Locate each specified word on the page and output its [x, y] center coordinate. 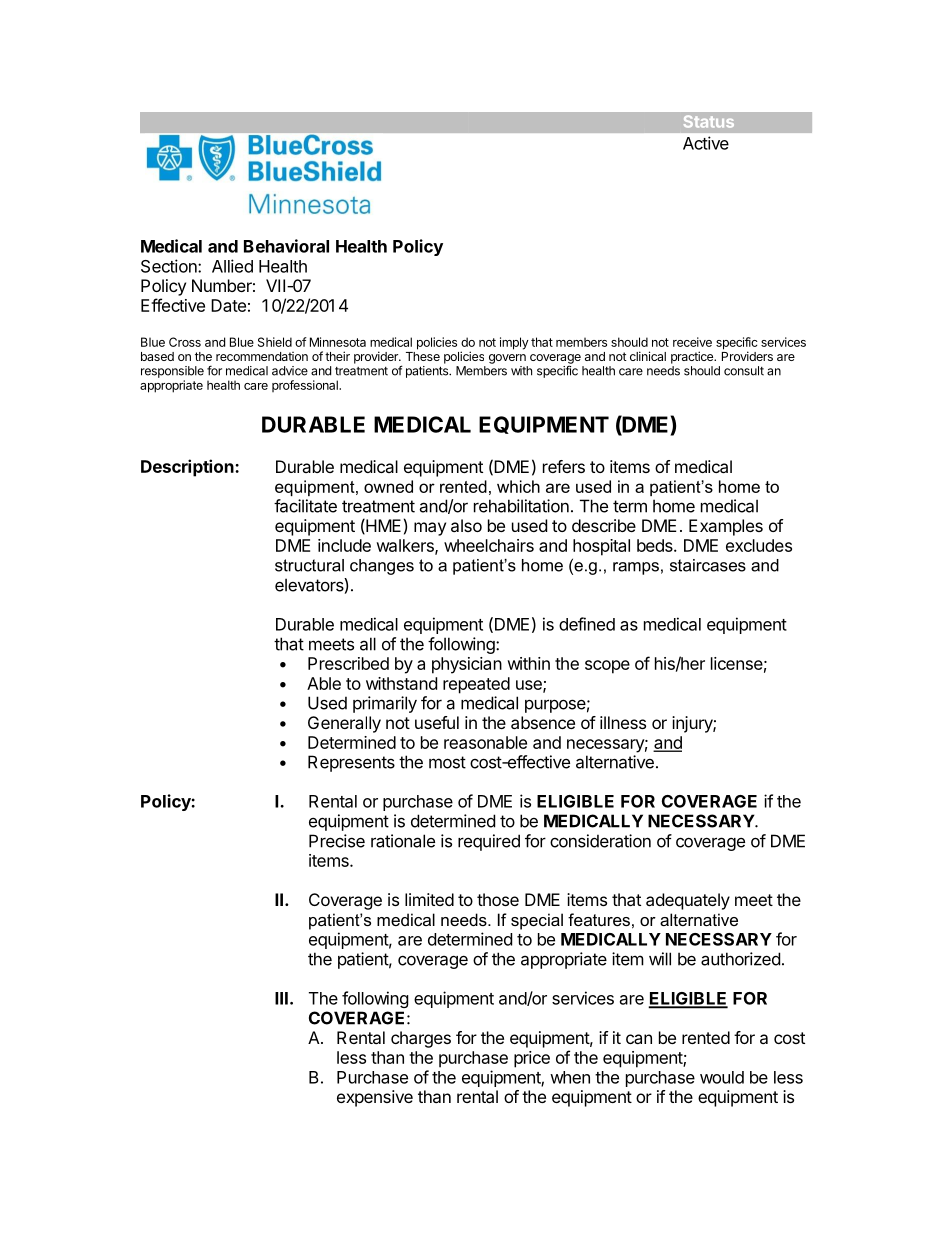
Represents [351, 763]
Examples [726, 527]
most [447, 762]
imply [514, 343]
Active [706, 143]
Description [188, 468]
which [518, 486]
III [281, 998]
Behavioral [286, 246]
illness [623, 722]
